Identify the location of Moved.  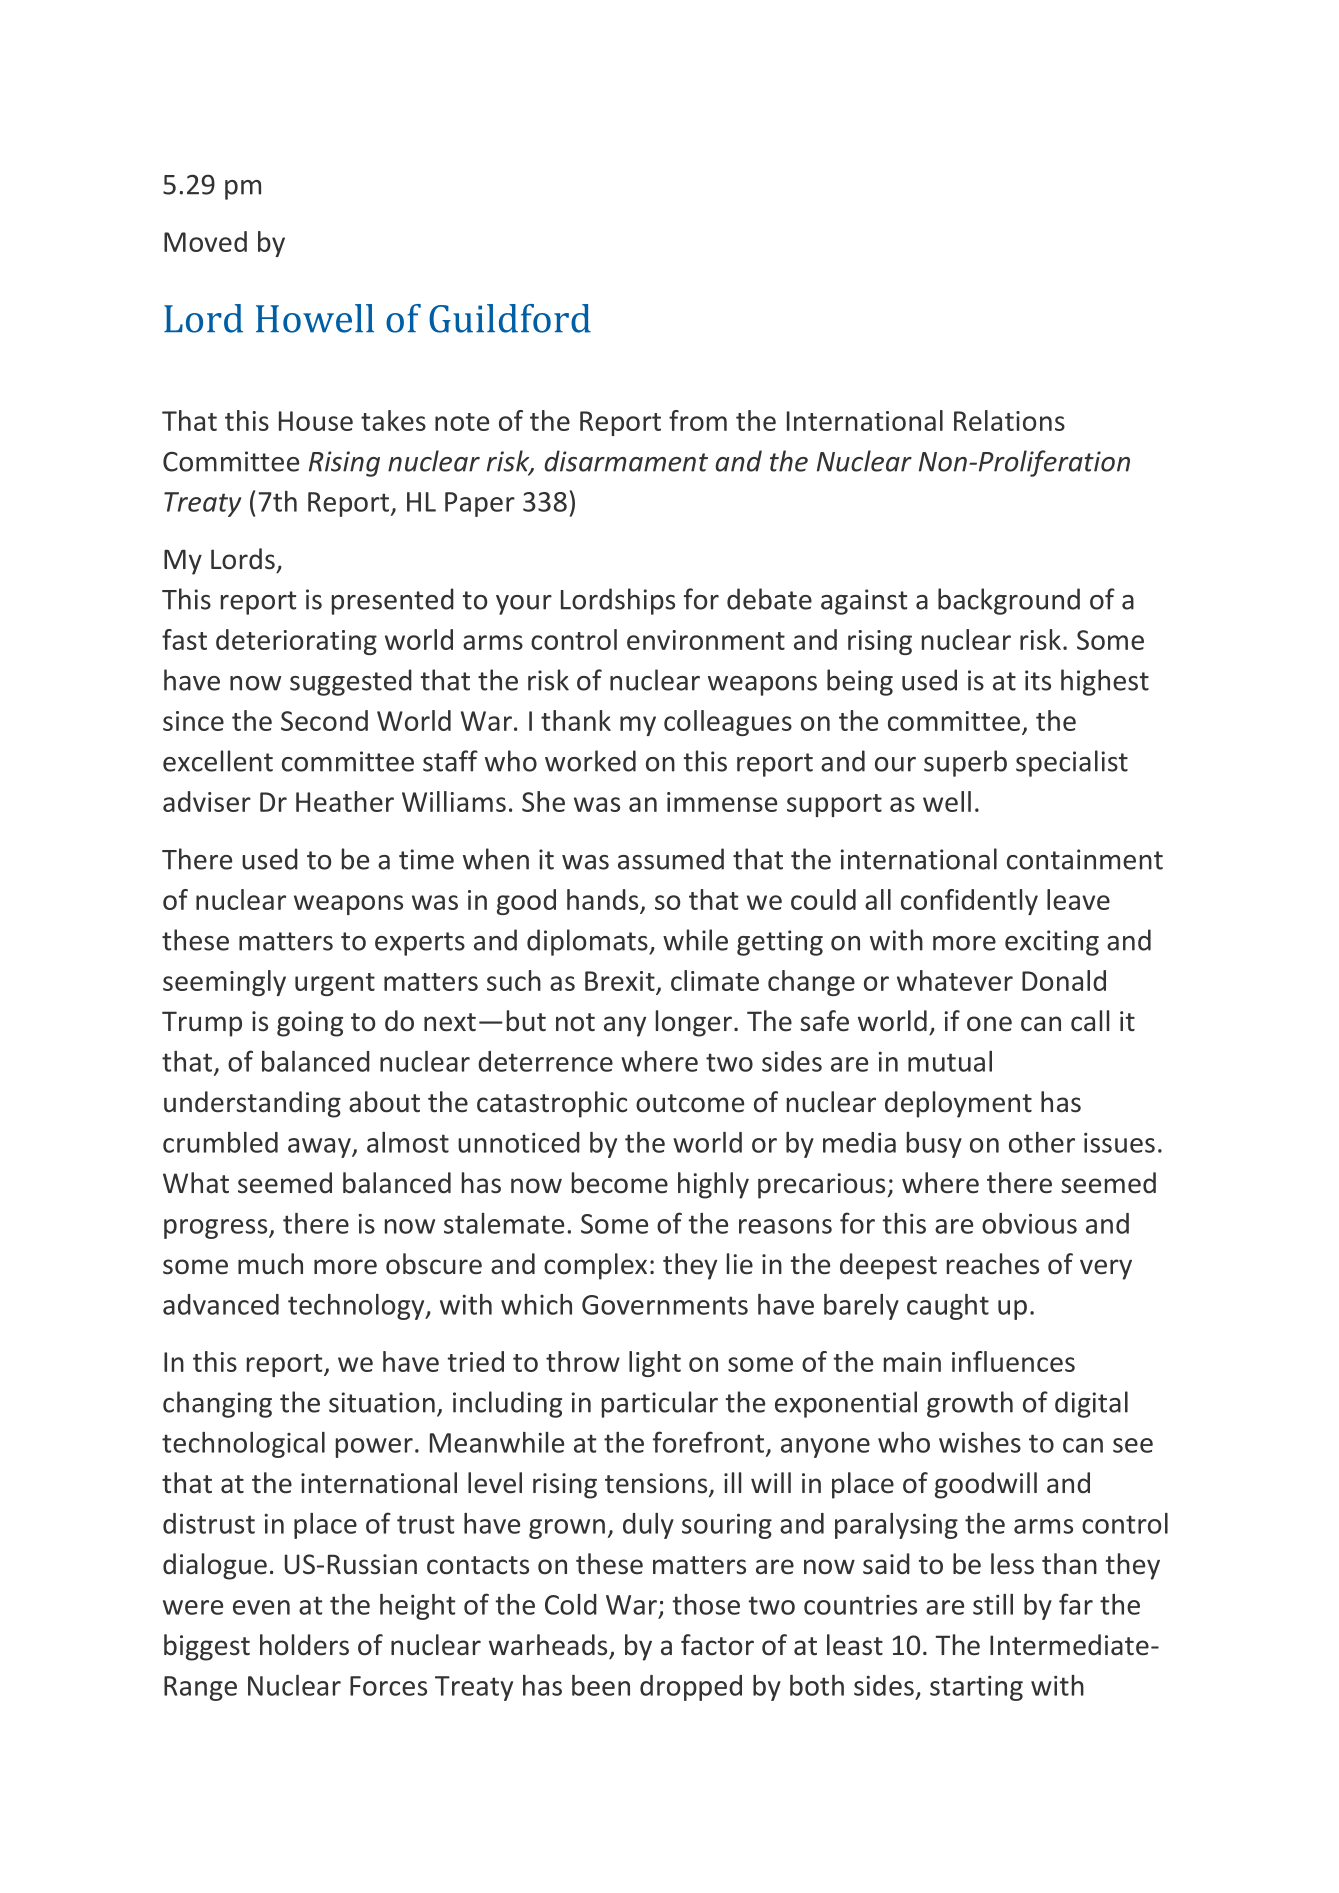
(205, 241).
